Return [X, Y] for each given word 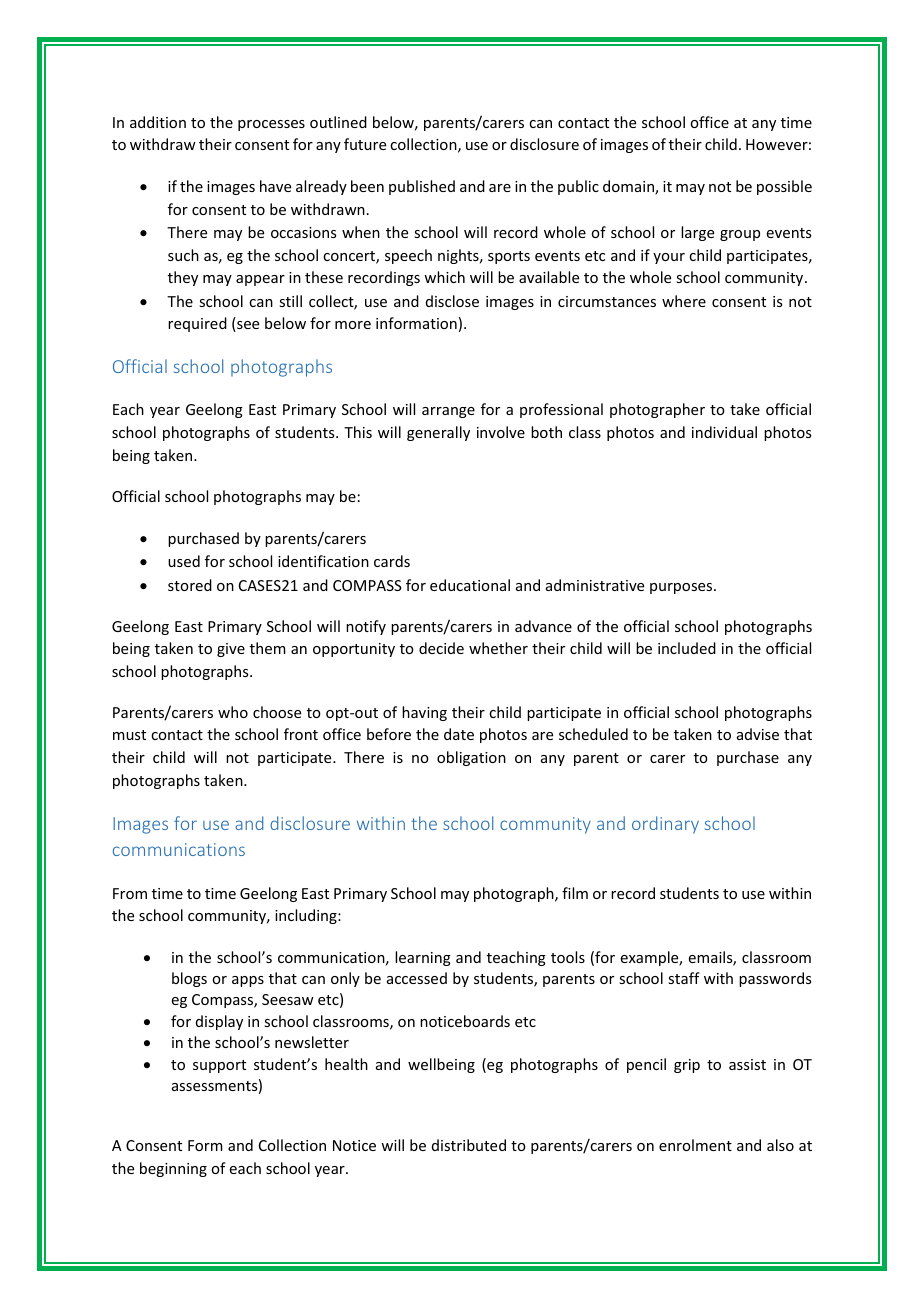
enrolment [695, 1145]
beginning [173, 1169]
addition [158, 122]
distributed [469, 1145]
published [422, 187]
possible [784, 187]
